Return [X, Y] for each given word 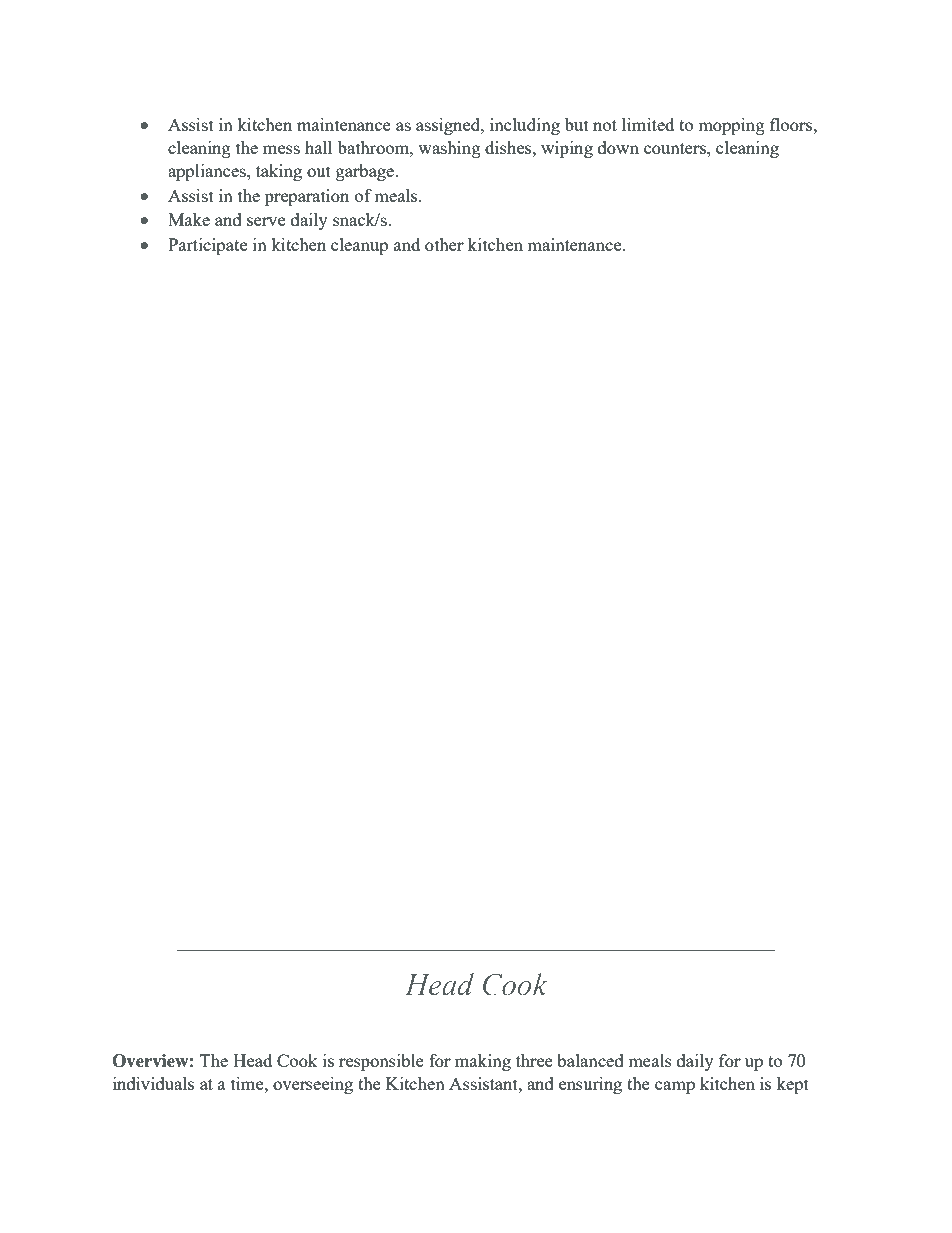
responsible [381, 1062]
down [618, 147]
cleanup [359, 246]
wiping [567, 149]
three [534, 1060]
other [444, 244]
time [248, 1083]
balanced [590, 1060]
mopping [731, 126]
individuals [153, 1083]
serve [266, 221]
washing [449, 149]
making [483, 1062]
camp [675, 1087]
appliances [208, 172]
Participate [207, 246]
